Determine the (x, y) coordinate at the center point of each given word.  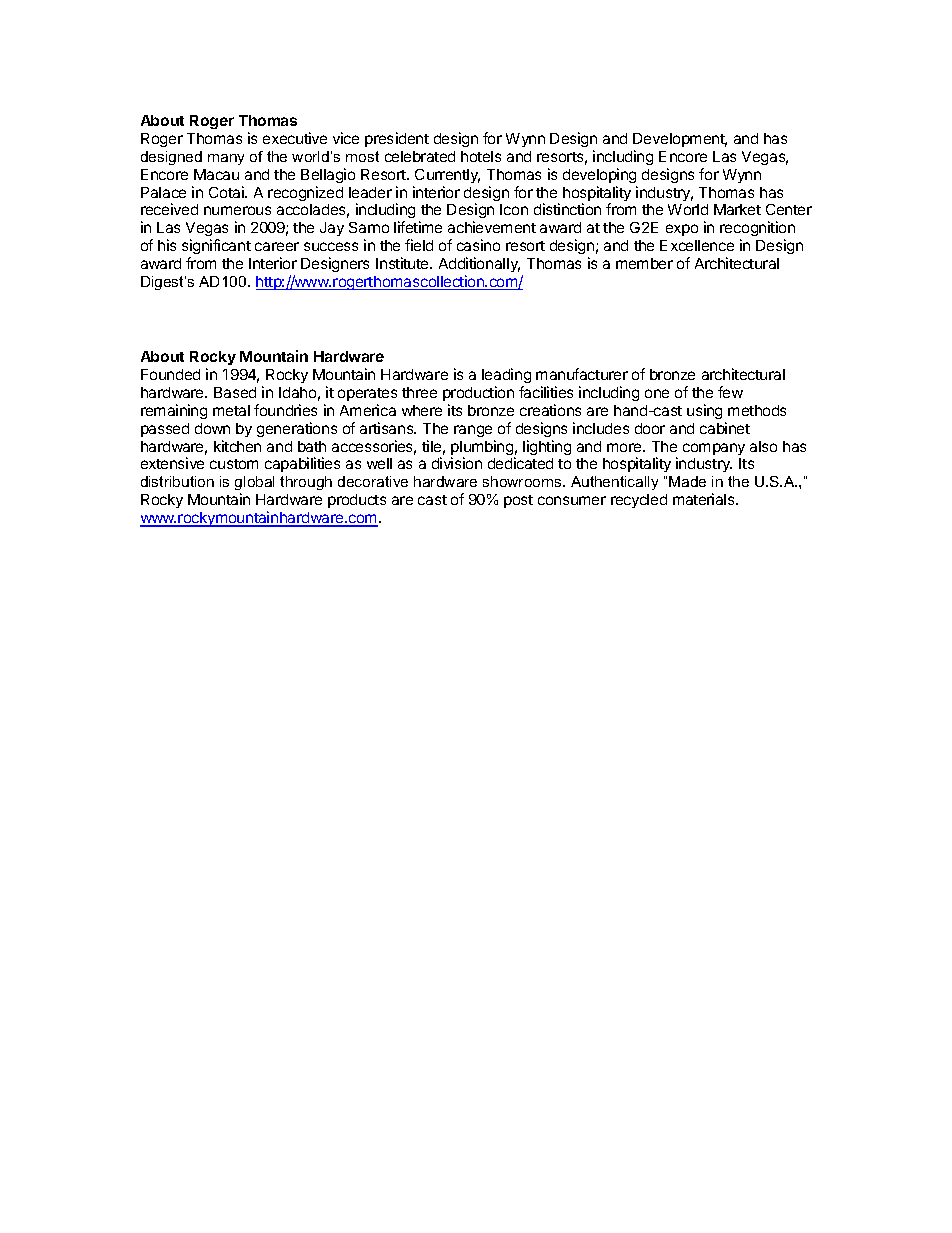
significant (216, 248)
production (478, 393)
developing (599, 175)
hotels (481, 156)
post (518, 501)
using (704, 411)
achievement (492, 227)
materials (705, 499)
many (226, 159)
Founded (170, 374)
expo (682, 230)
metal (231, 410)
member (644, 263)
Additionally (479, 266)
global (254, 485)
